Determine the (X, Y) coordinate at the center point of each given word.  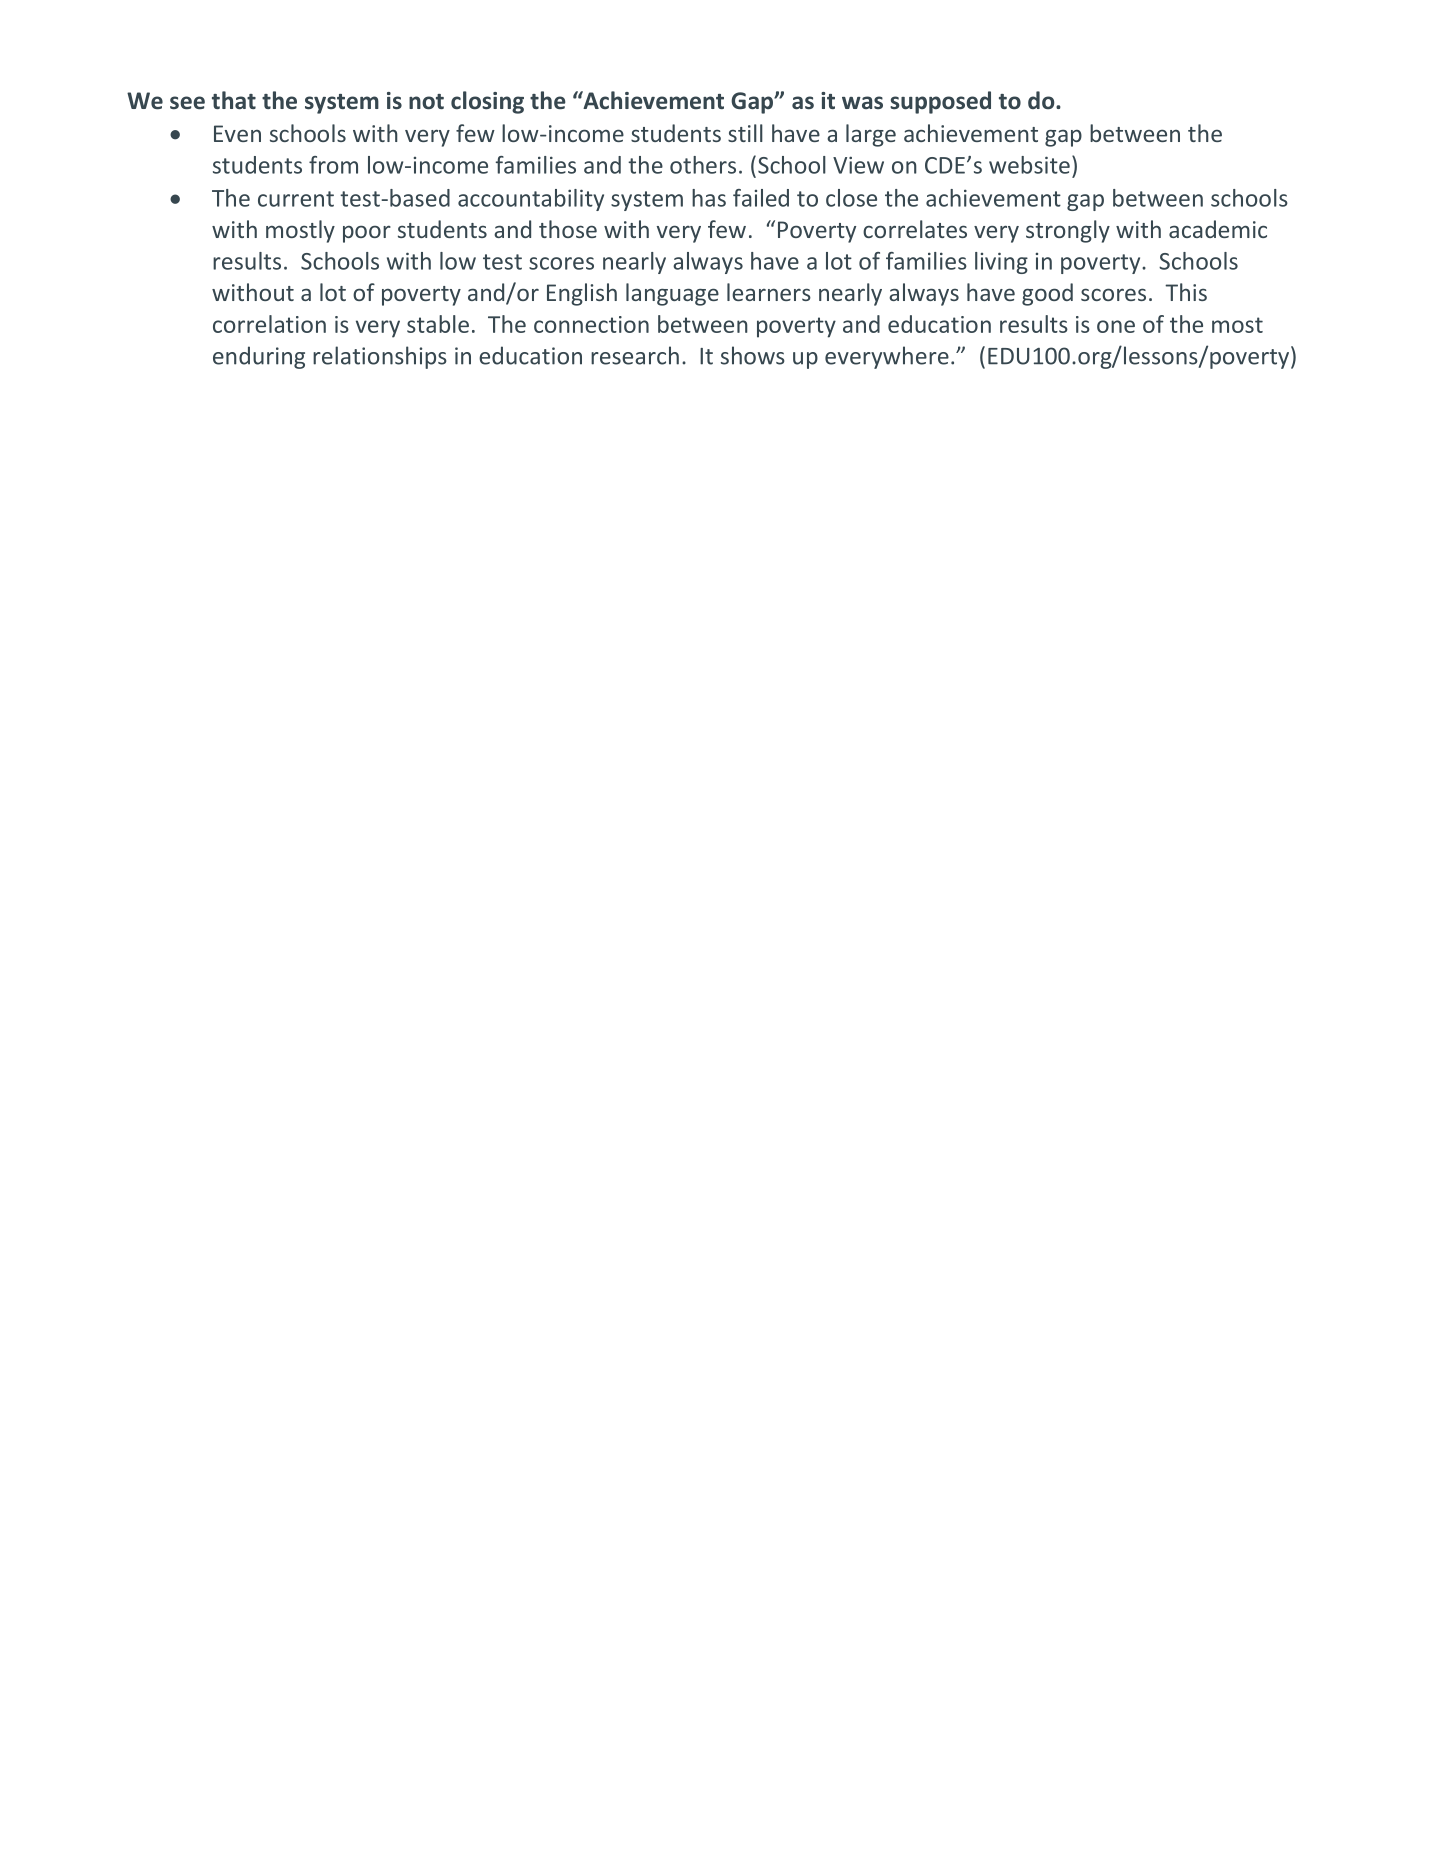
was (862, 102)
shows (753, 355)
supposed (940, 102)
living (1001, 263)
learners (769, 292)
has (709, 198)
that (234, 100)
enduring (259, 357)
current (296, 199)
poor (367, 234)
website (1029, 165)
